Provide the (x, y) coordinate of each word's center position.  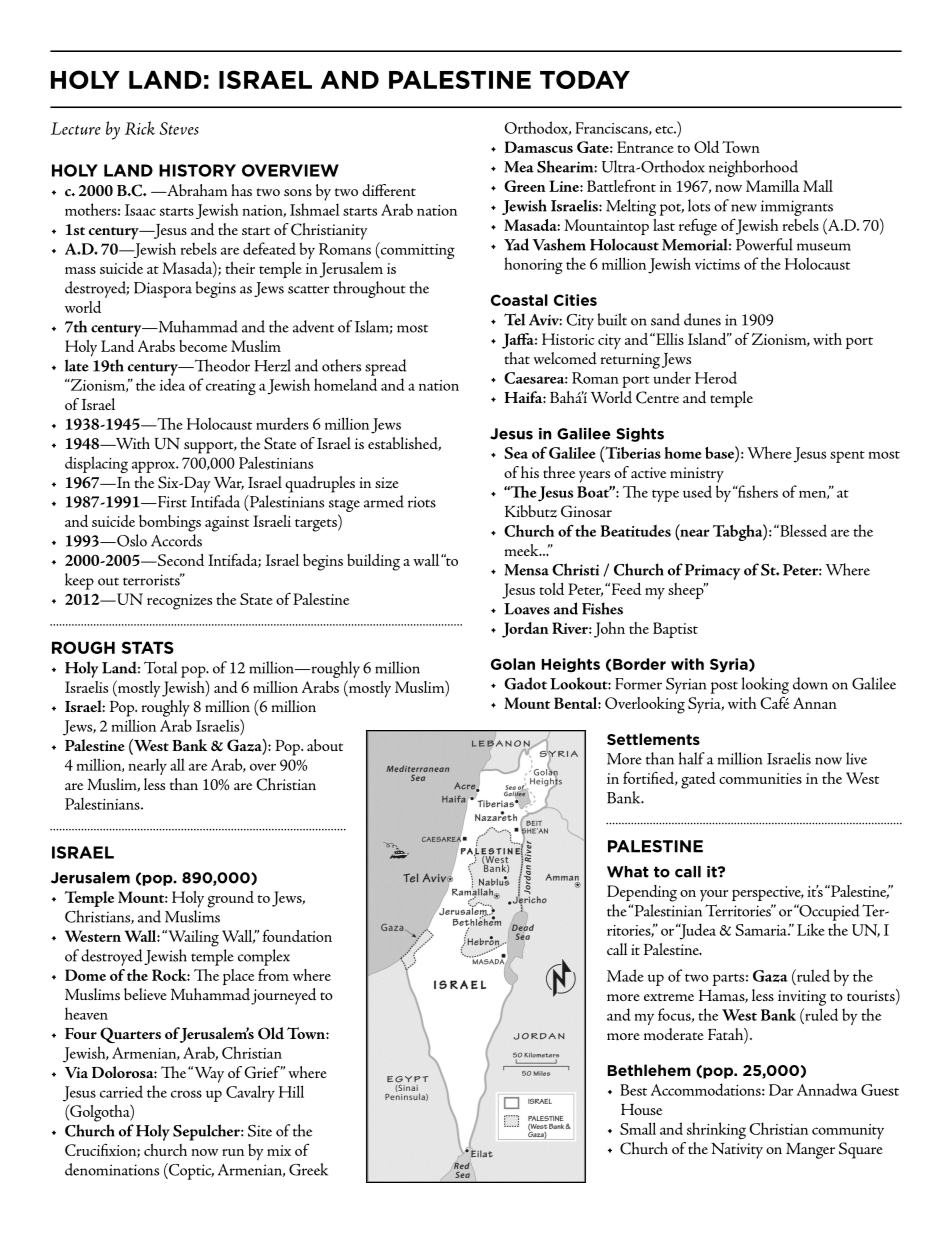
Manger (810, 1151)
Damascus (539, 147)
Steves (179, 128)
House (641, 1109)
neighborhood (753, 168)
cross (186, 1094)
